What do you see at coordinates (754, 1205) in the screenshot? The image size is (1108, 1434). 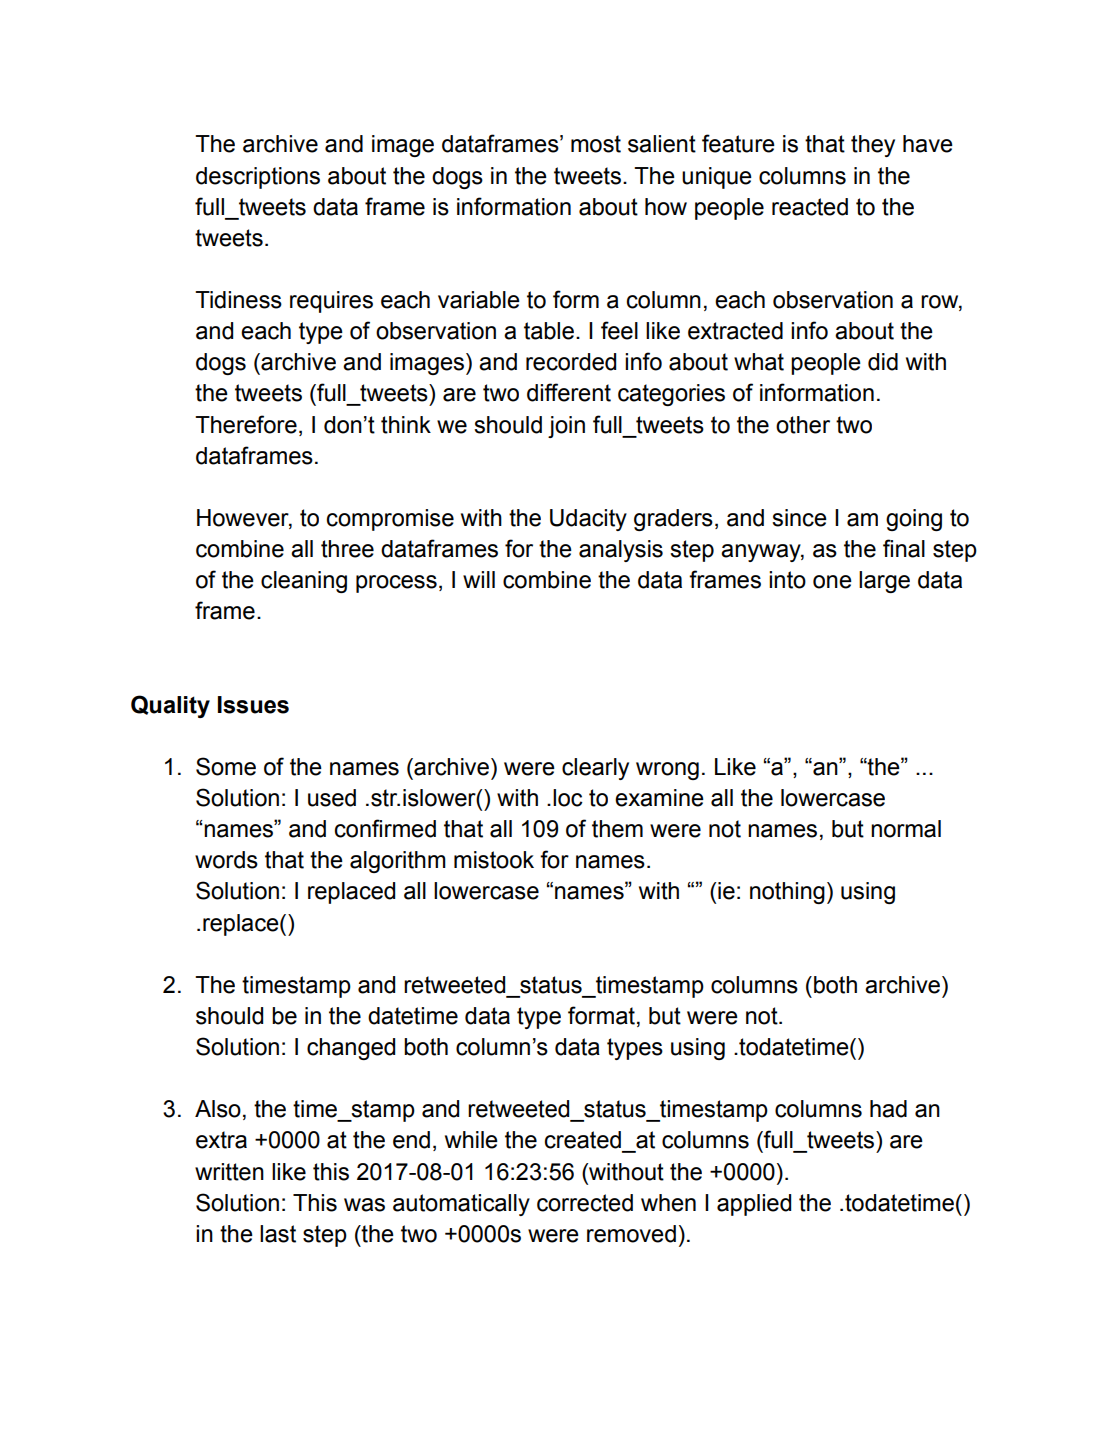 I see `applied` at bounding box center [754, 1205].
